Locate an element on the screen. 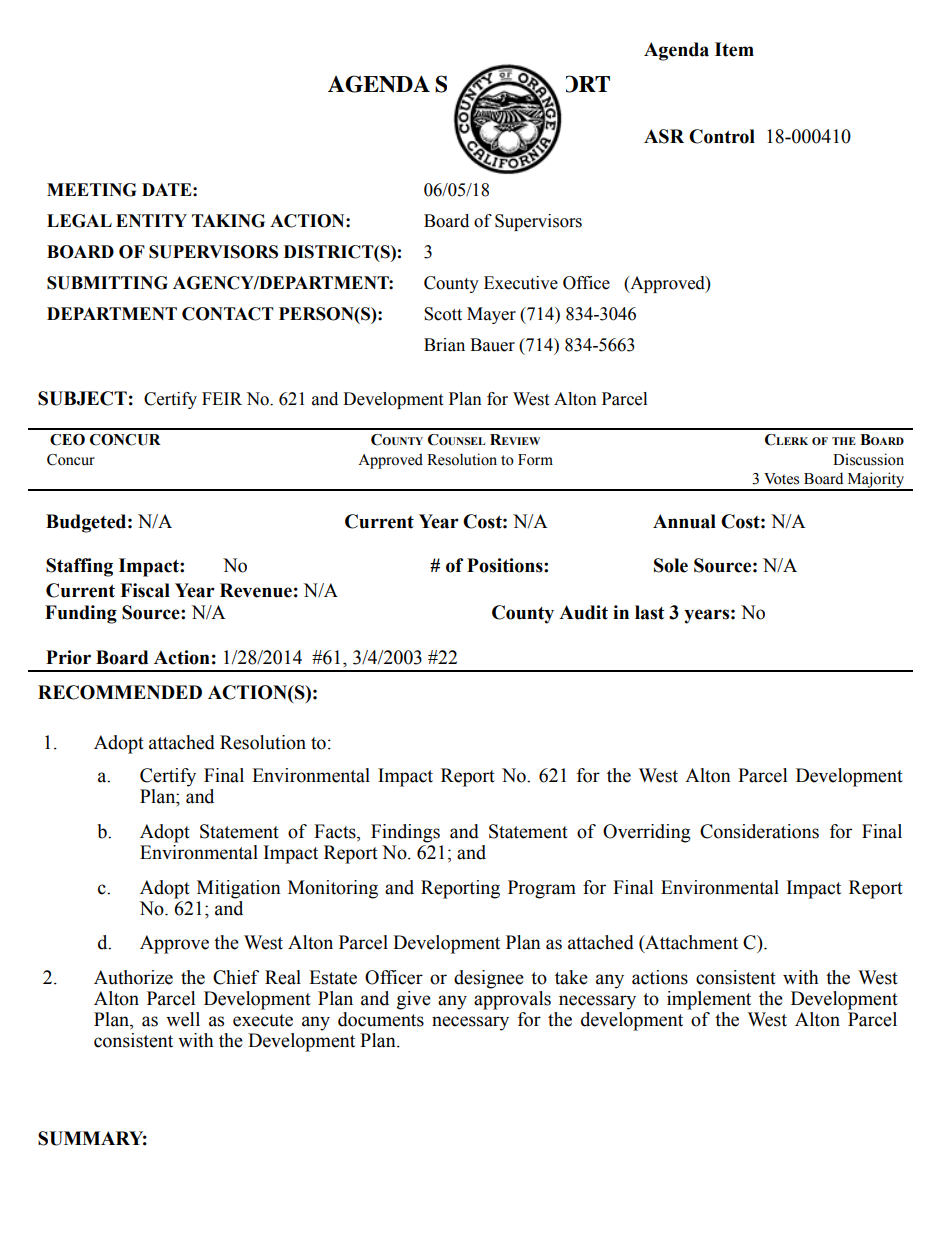 Image resolution: width=952 pixels, height=1233 pixels. ASR is located at coordinates (664, 136).
